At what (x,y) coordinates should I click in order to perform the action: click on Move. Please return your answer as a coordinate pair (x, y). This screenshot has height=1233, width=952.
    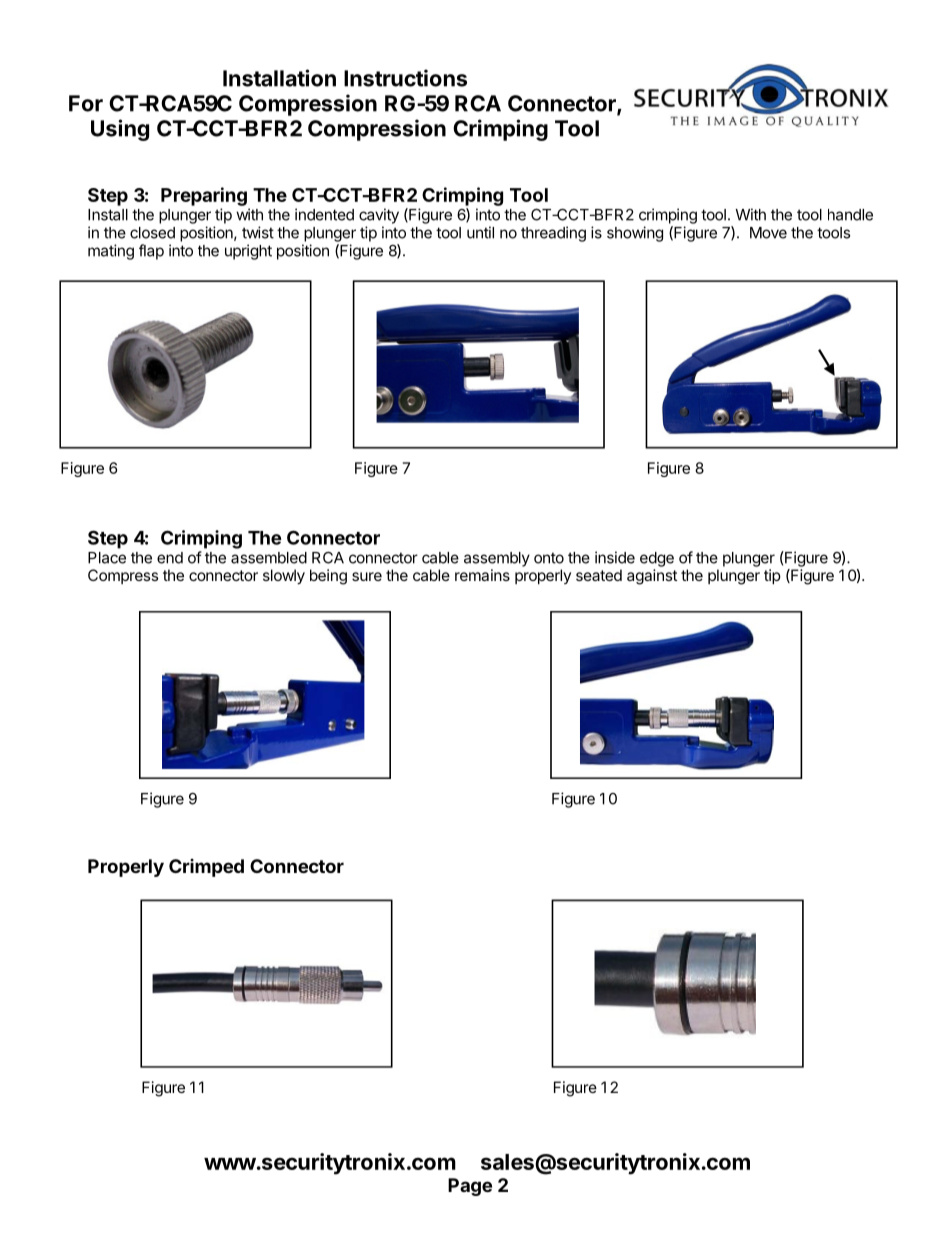
    Looking at the image, I should click on (768, 233).
